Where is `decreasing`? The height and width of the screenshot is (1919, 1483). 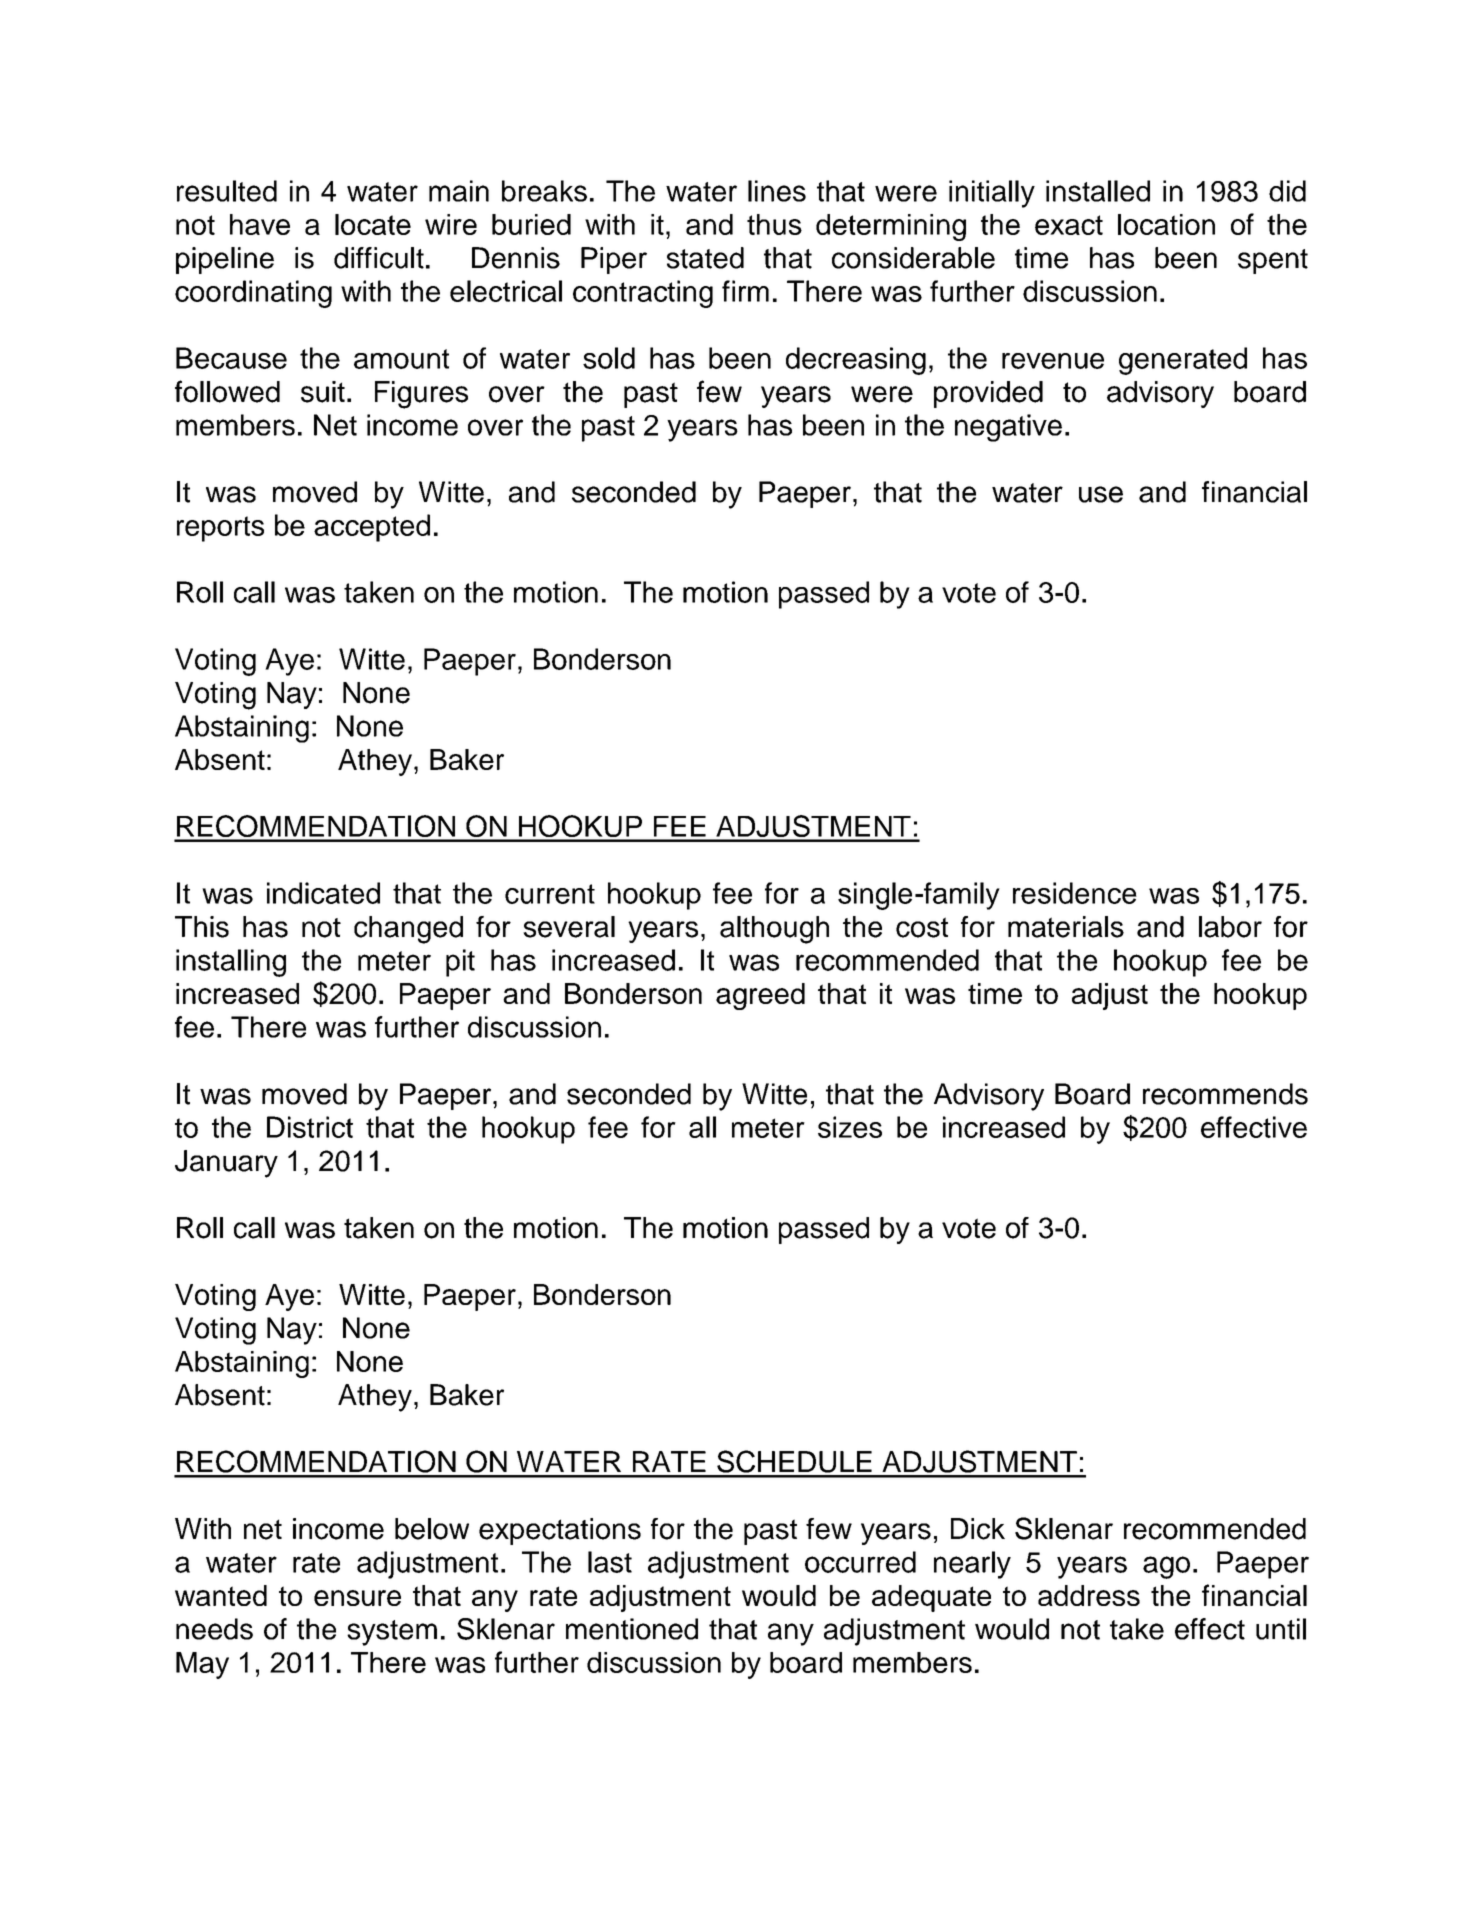
decreasing is located at coordinates (856, 361).
